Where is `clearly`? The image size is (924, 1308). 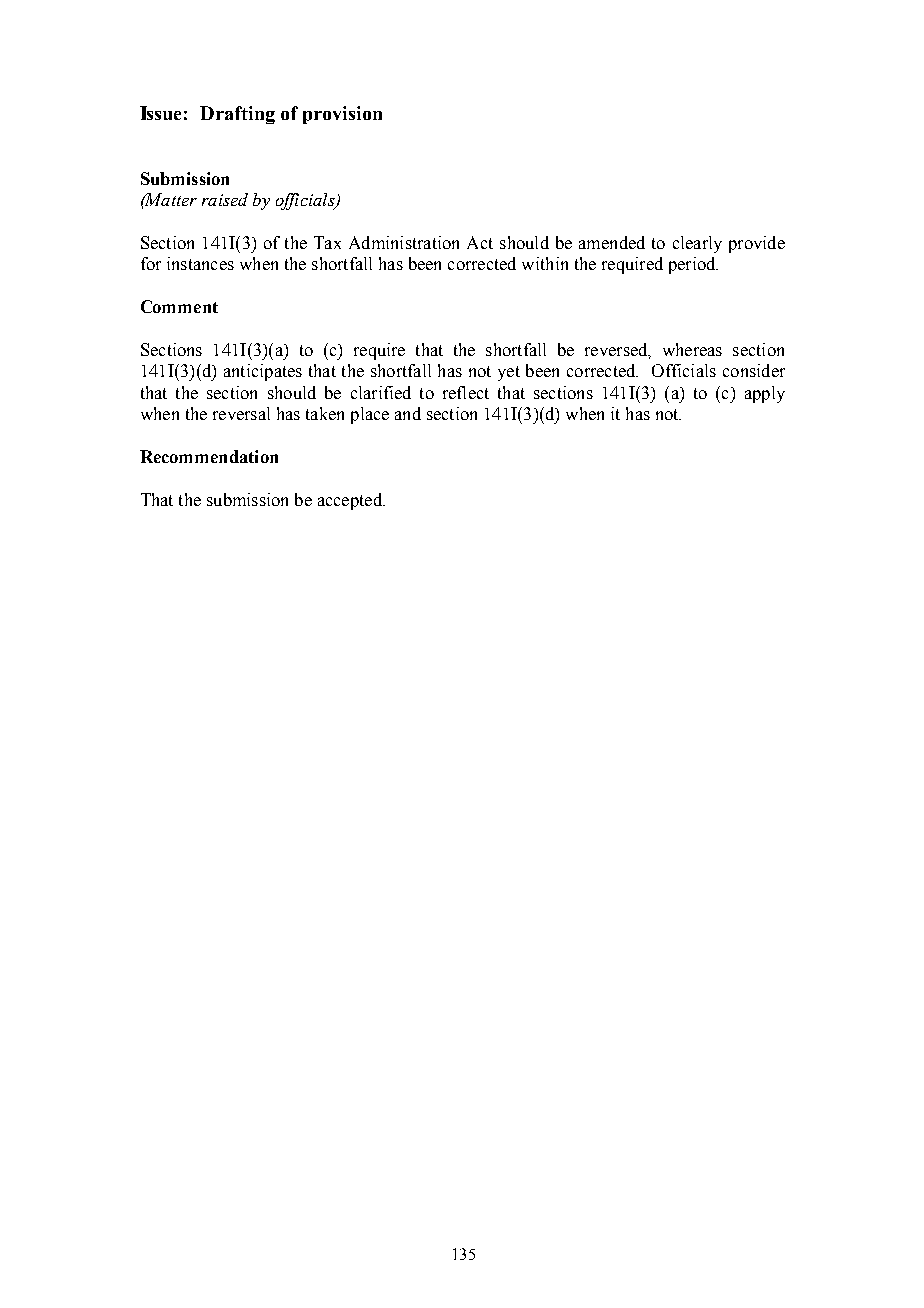
clearly is located at coordinates (697, 244).
